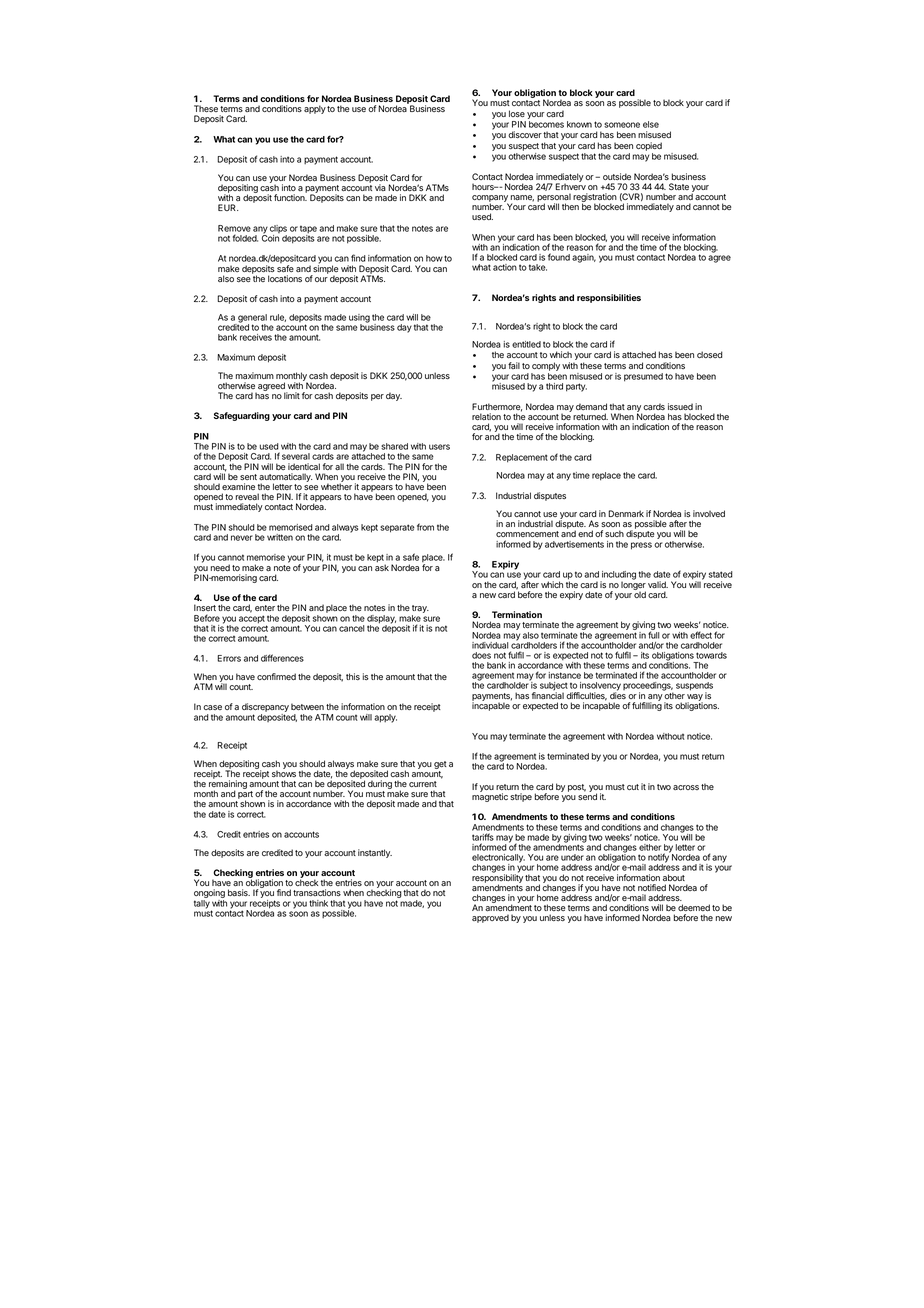 This screenshot has height=1308, width=924. I want to click on presumed, so click(643, 377).
